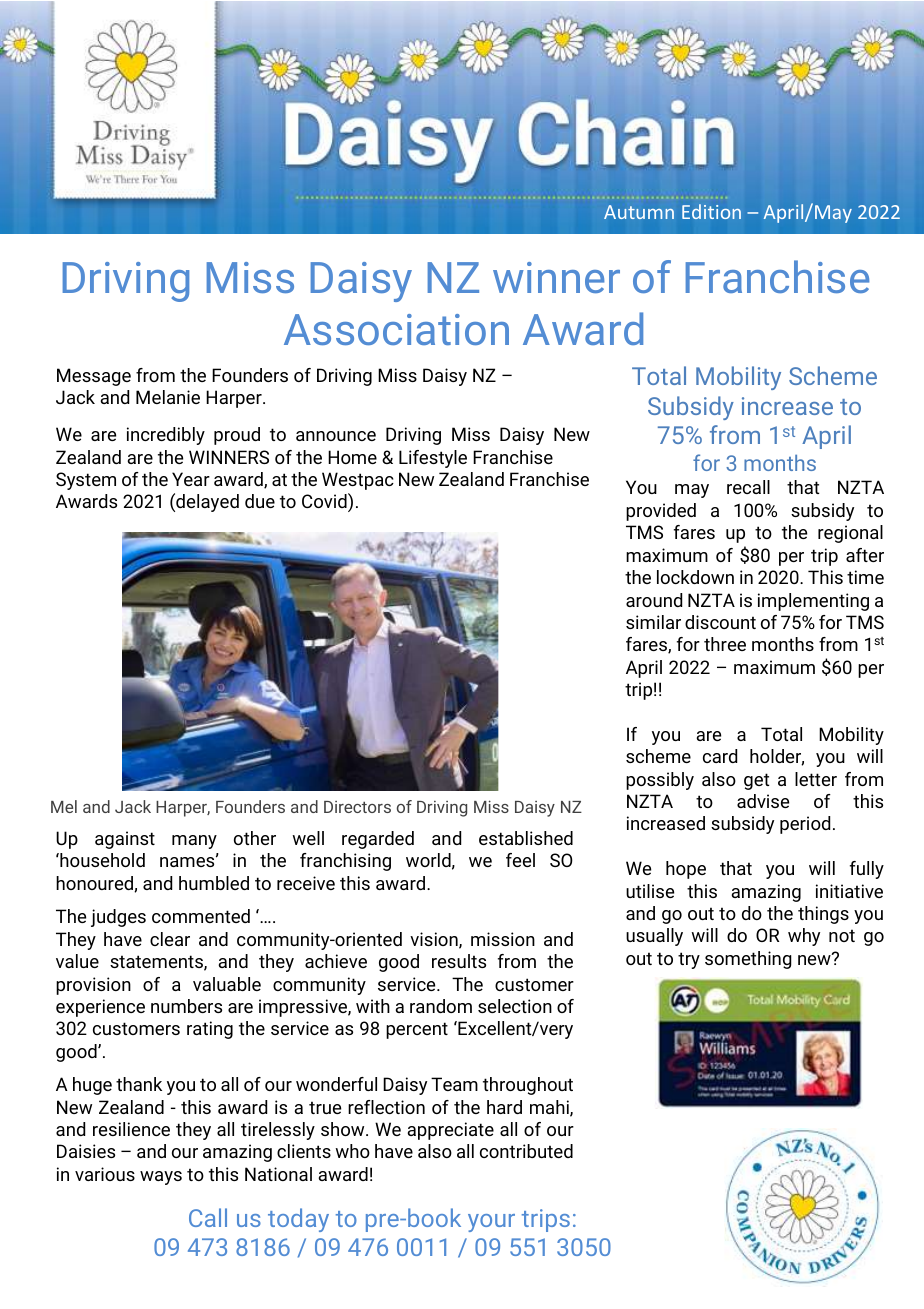 This screenshot has height=1309, width=924. I want to click on something, so click(748, 960).
